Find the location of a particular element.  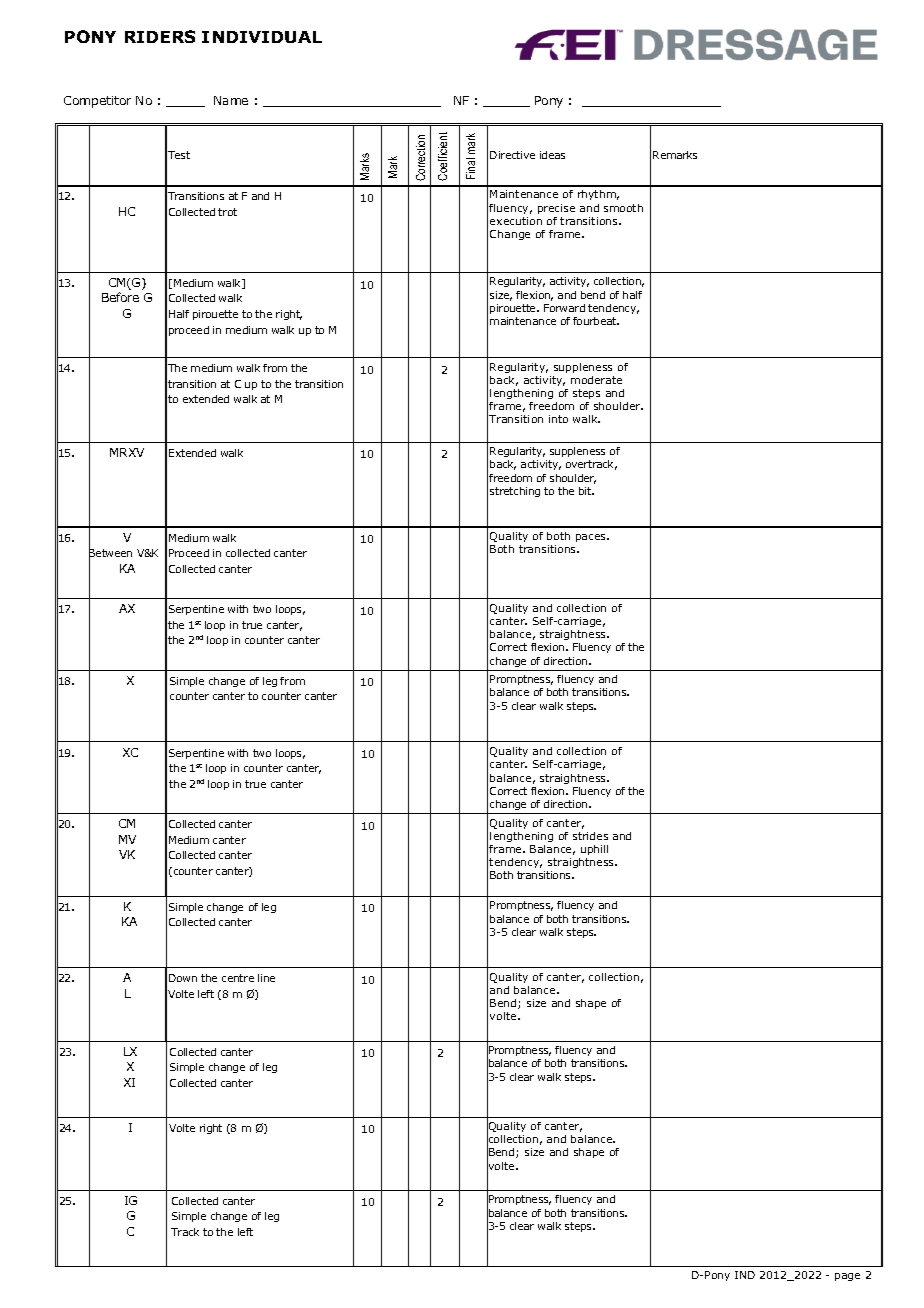

page is located at coordinates (847, 1277).
